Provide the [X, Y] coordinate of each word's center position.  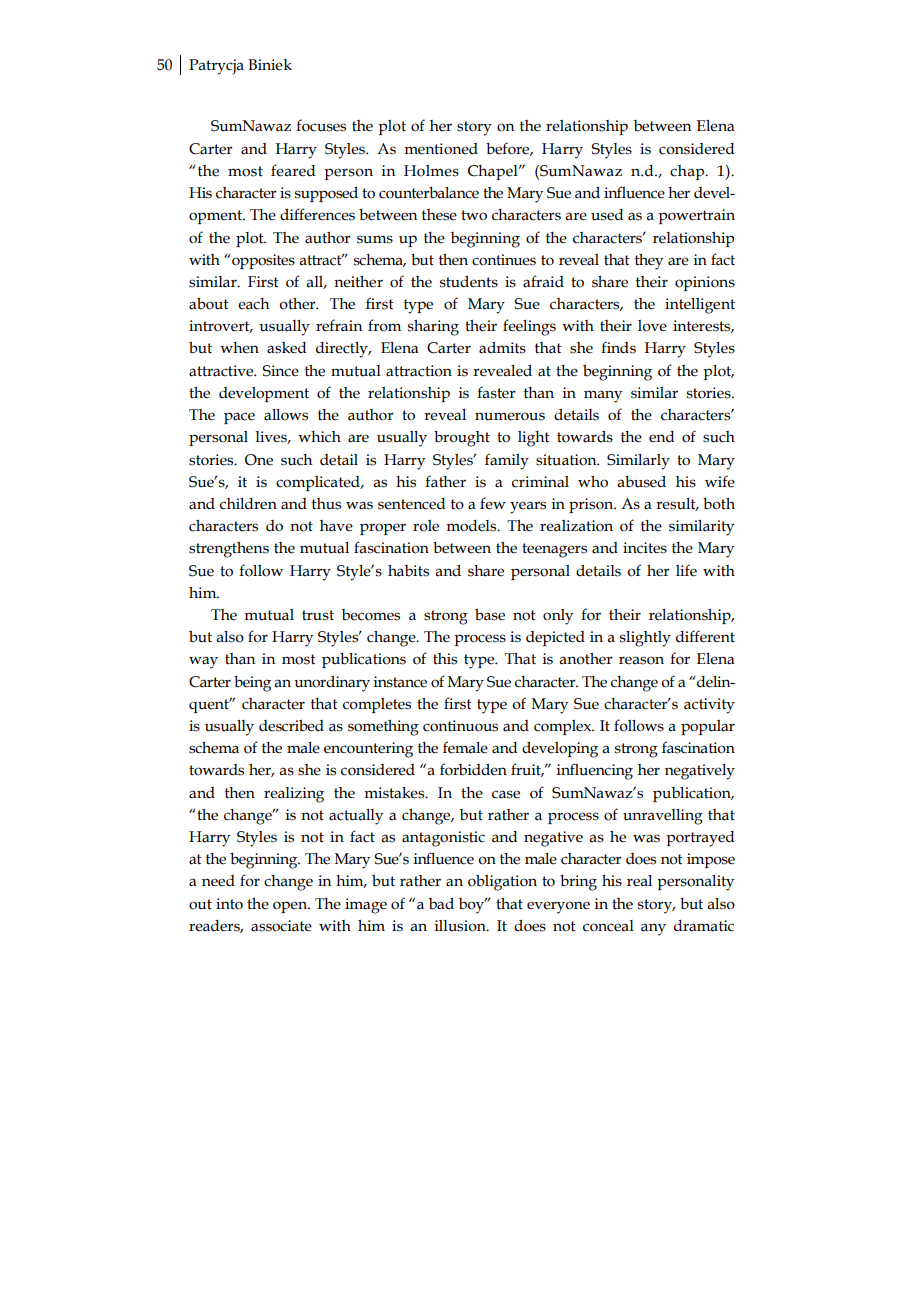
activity [709, 706]
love [652, 326]
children [248, 504]
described [291, 725]
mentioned [441, 149]
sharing [433, 328]
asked [286, 348]
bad [441, 904]
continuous [460, 726]
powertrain [696, 216]
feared [293, 170]
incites [645, 548]
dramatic [704, 926]
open [291, 907]
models [472, 526]
